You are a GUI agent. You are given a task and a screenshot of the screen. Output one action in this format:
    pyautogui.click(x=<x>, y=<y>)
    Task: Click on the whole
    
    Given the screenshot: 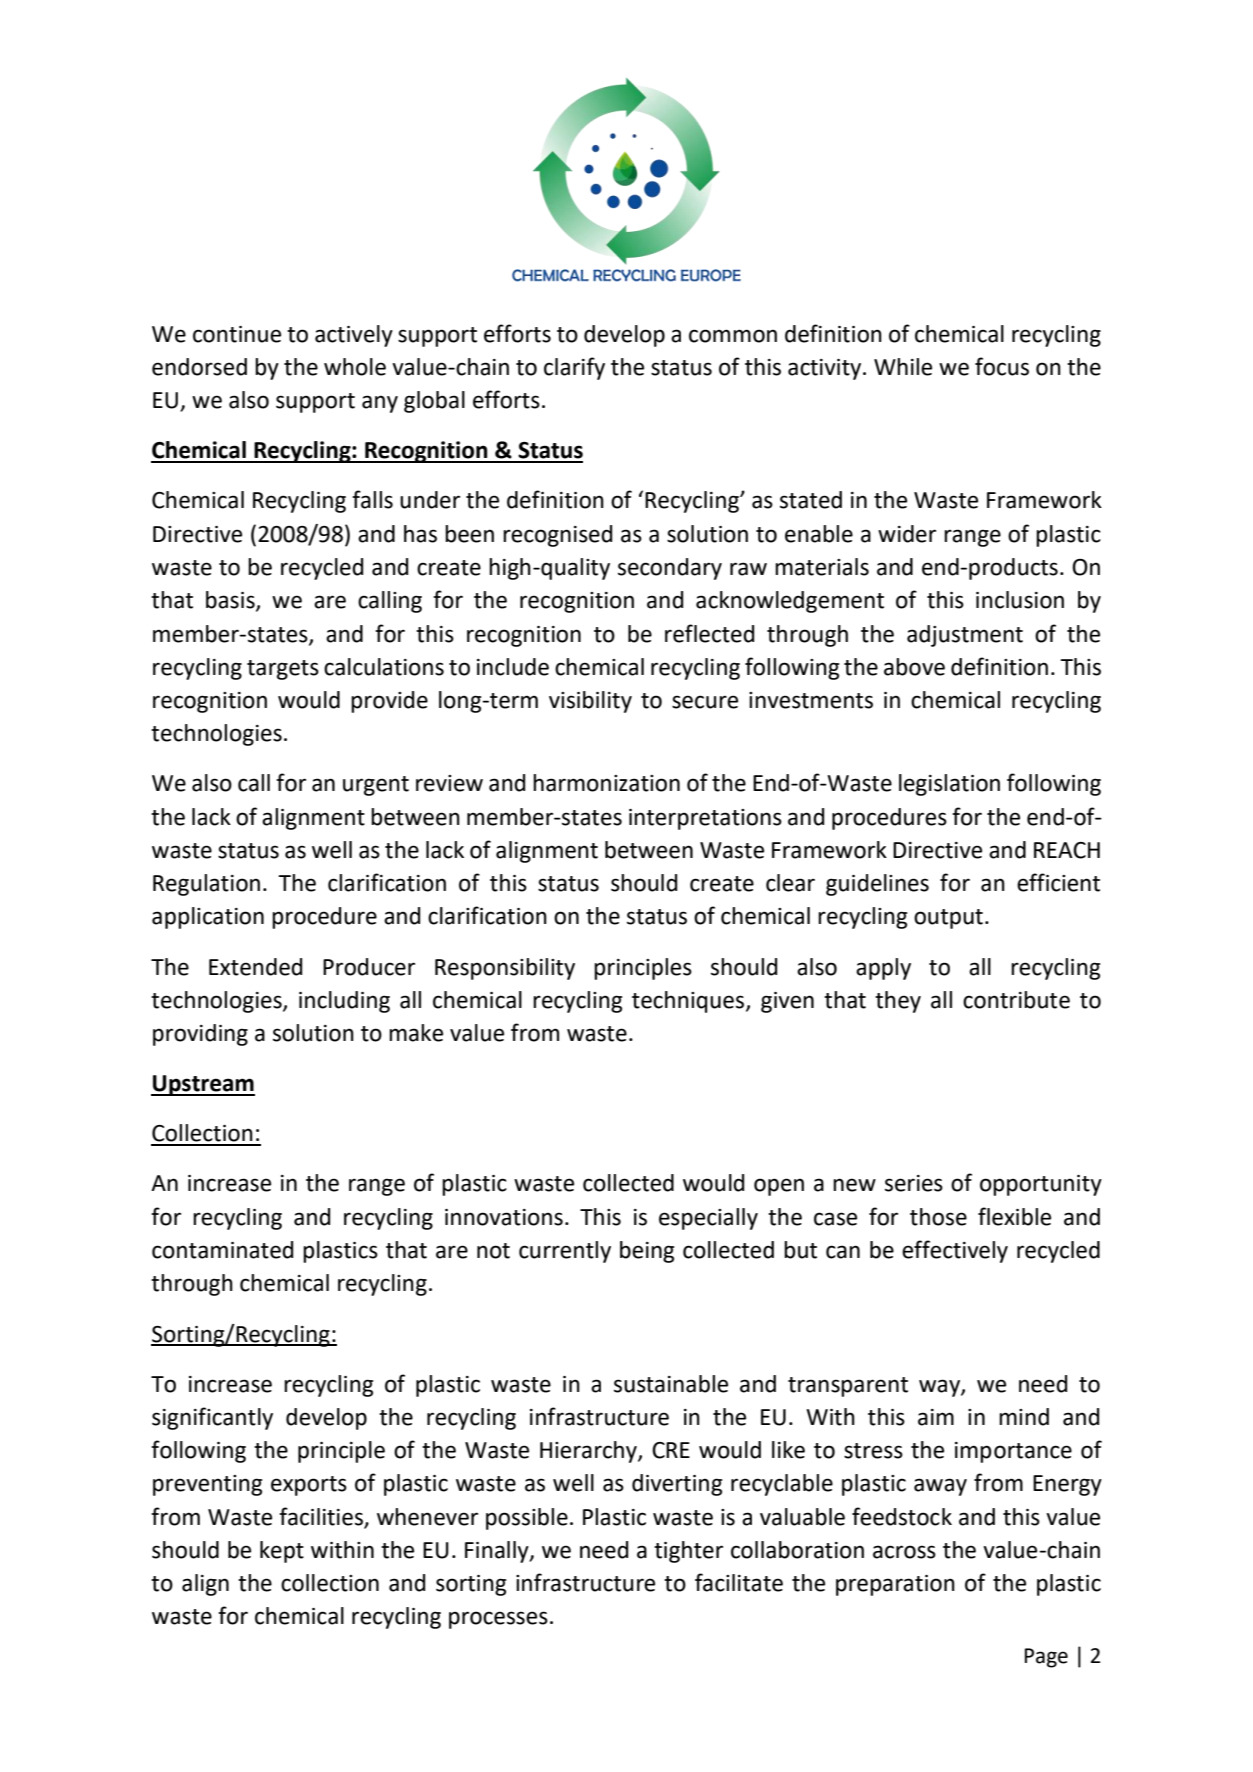 What is the action you would take?
    pyautogui.click(x=355, y=367)
